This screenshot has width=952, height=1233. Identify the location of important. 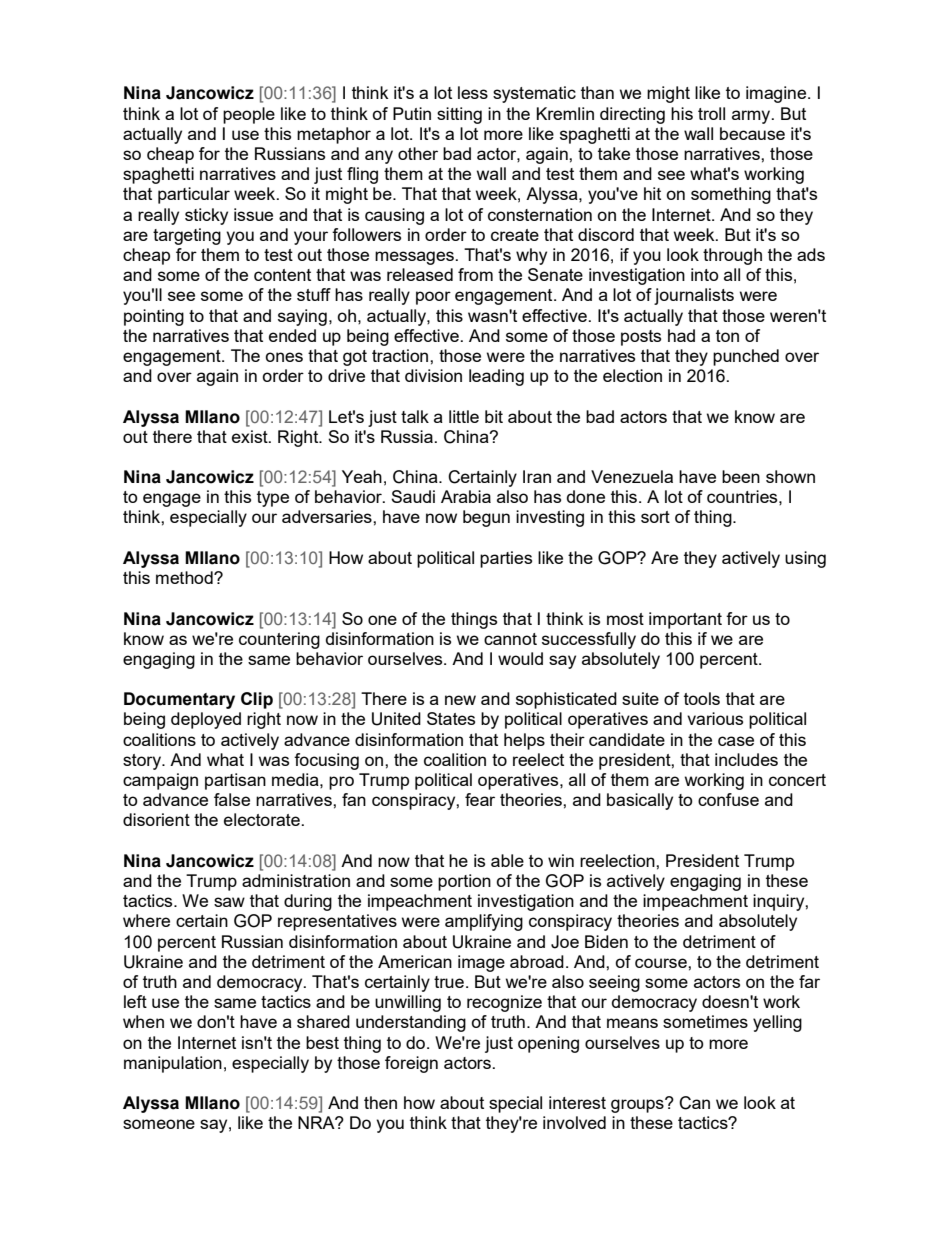
(685, 620).
